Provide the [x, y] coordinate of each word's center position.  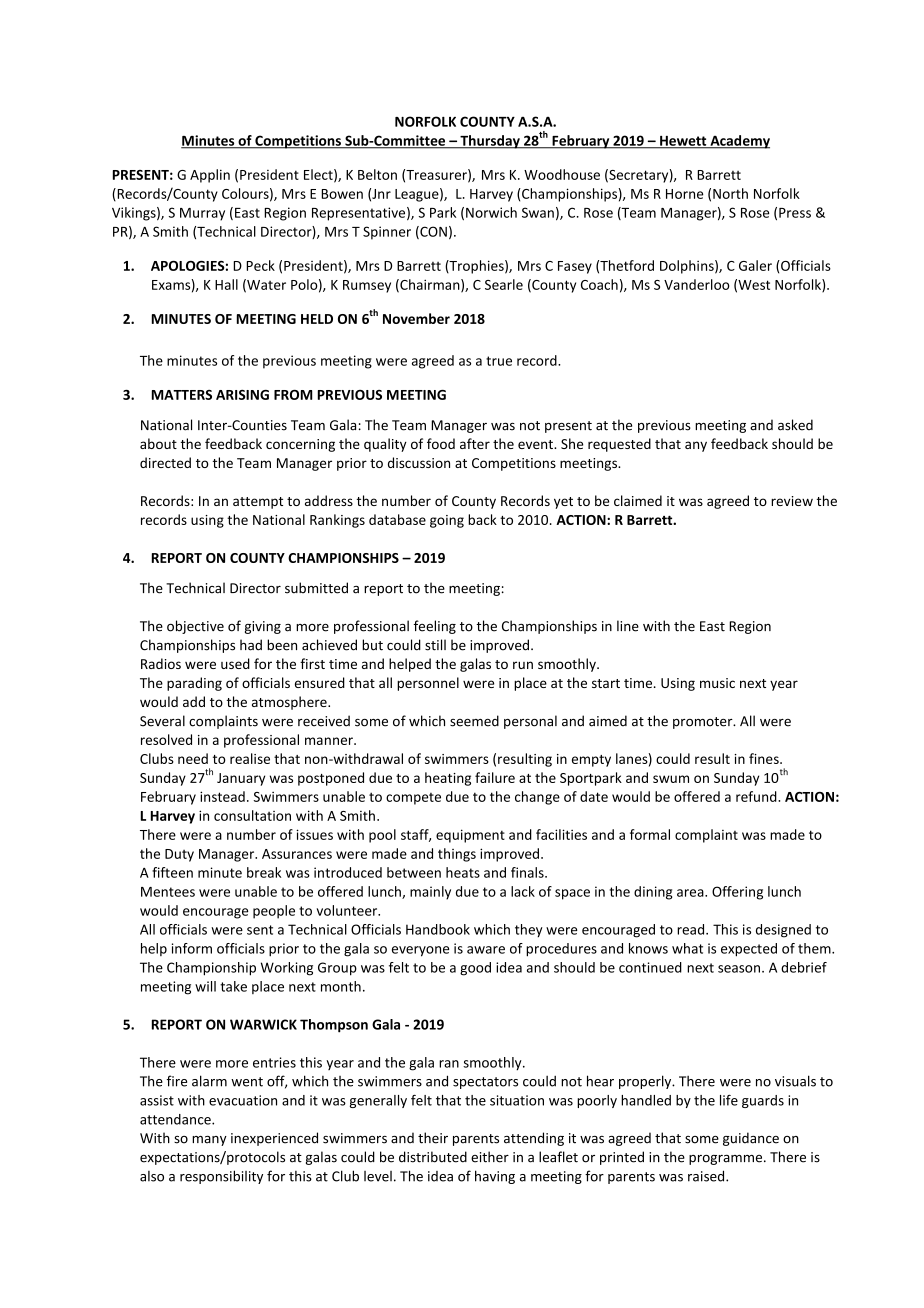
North [730, 193]
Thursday [490, 142]
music [717, 683]
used [235, 663]
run [523, 665]
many [209, 1141]
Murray [202, 214]
